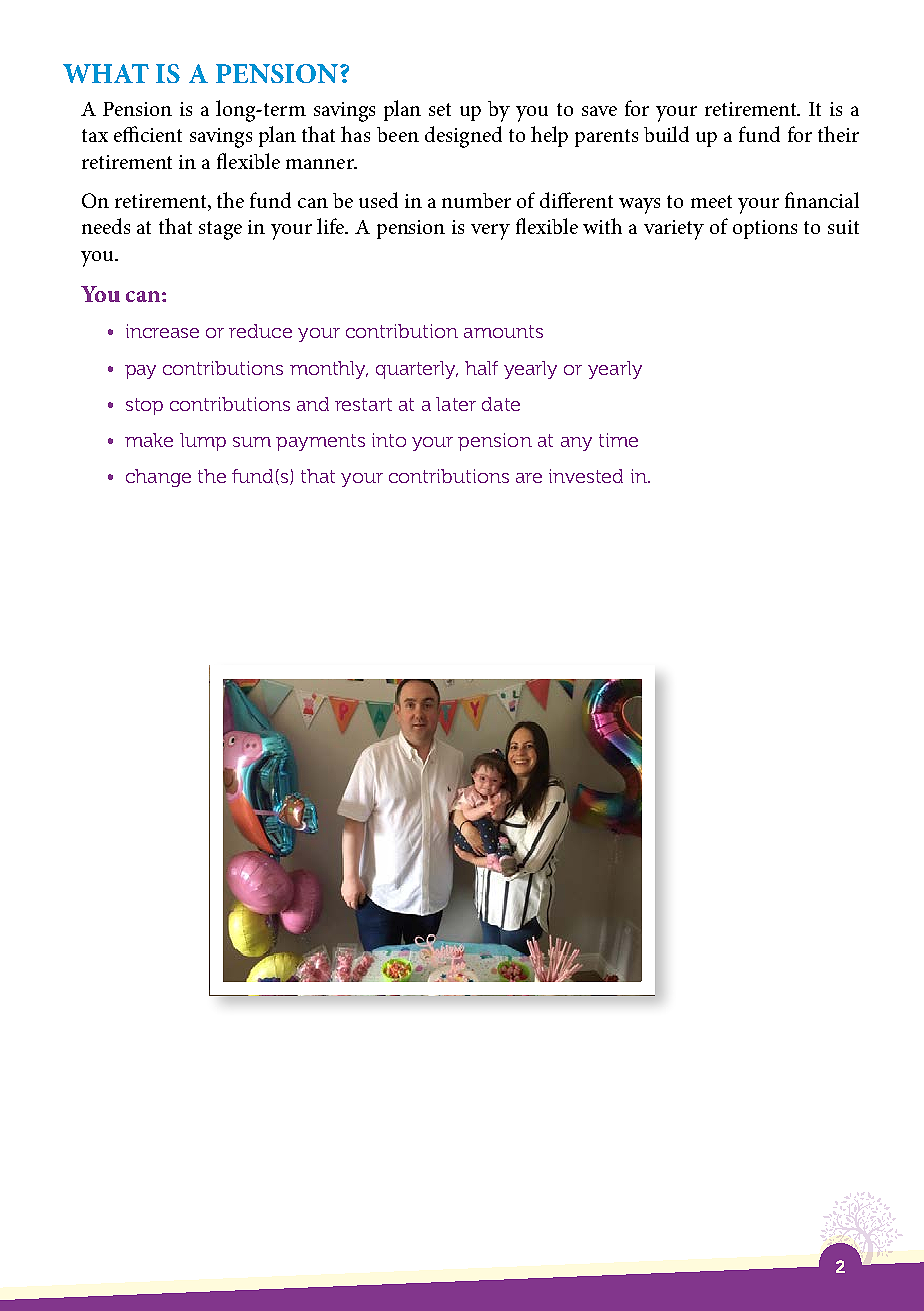 The image size is (924, 1311). Describe the element at coordinates (618, 440) in the document. I see `time` at that location.
